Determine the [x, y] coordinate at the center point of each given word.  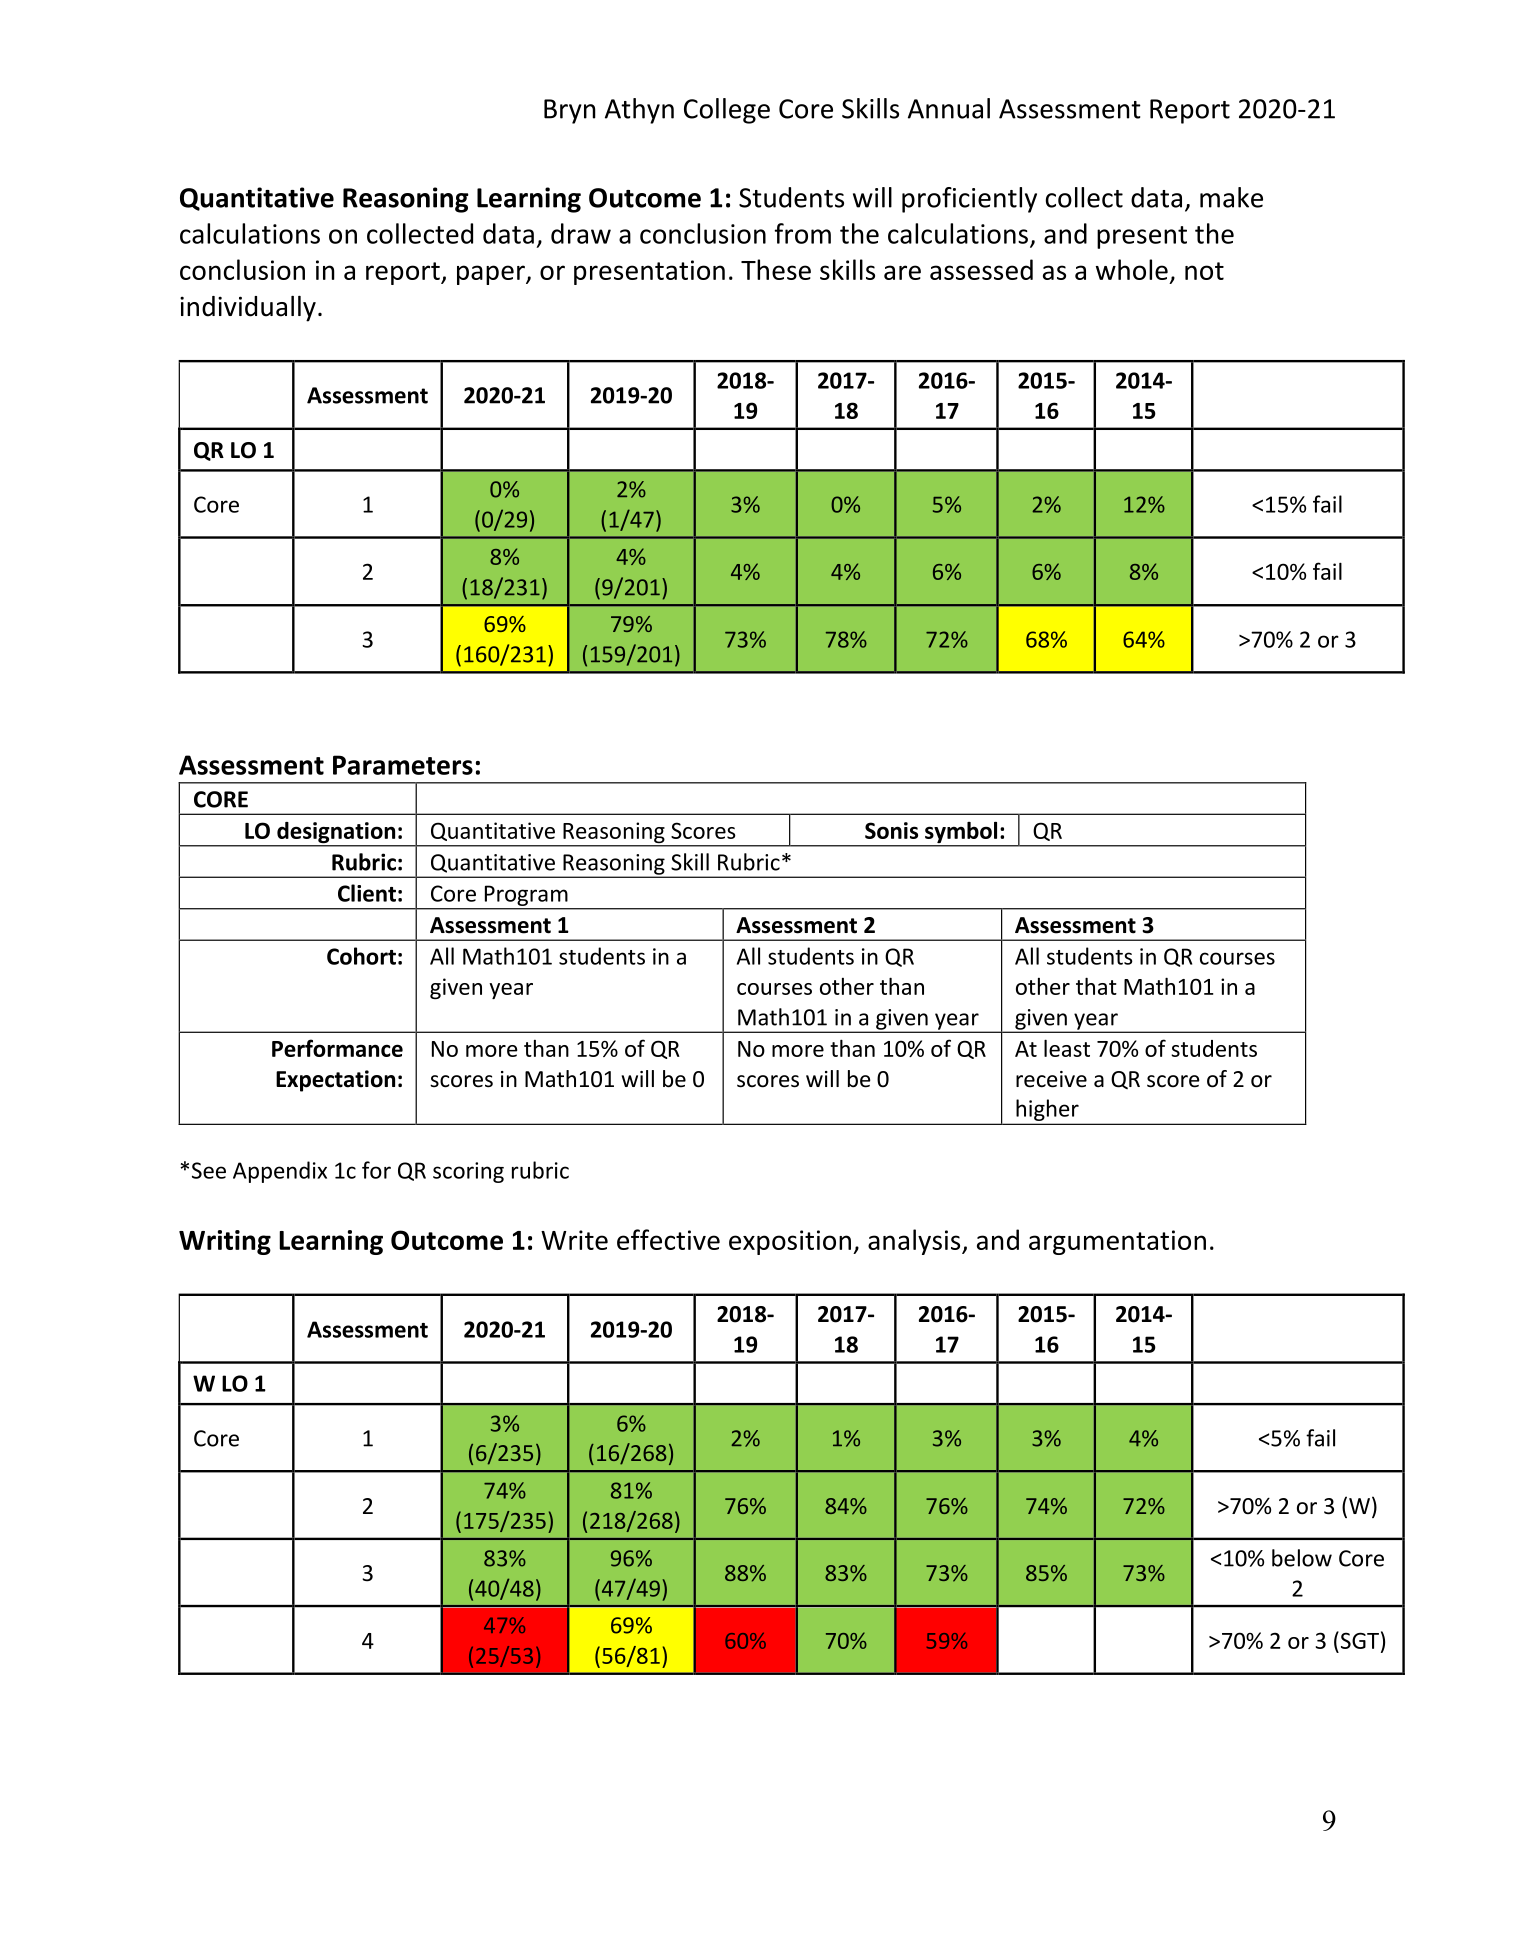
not [1204, 271]
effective [668, 1239]
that [1096, 986]
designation [336, 834]
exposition [790, 1242]
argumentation [1117, 1242]
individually [248, 309]
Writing [225, 1242]
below [1302, 1558]
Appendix [280, 1172]
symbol [961, 834]
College [727, 111]
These [776, 269]
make [1231, 197]
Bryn [570, 111]
